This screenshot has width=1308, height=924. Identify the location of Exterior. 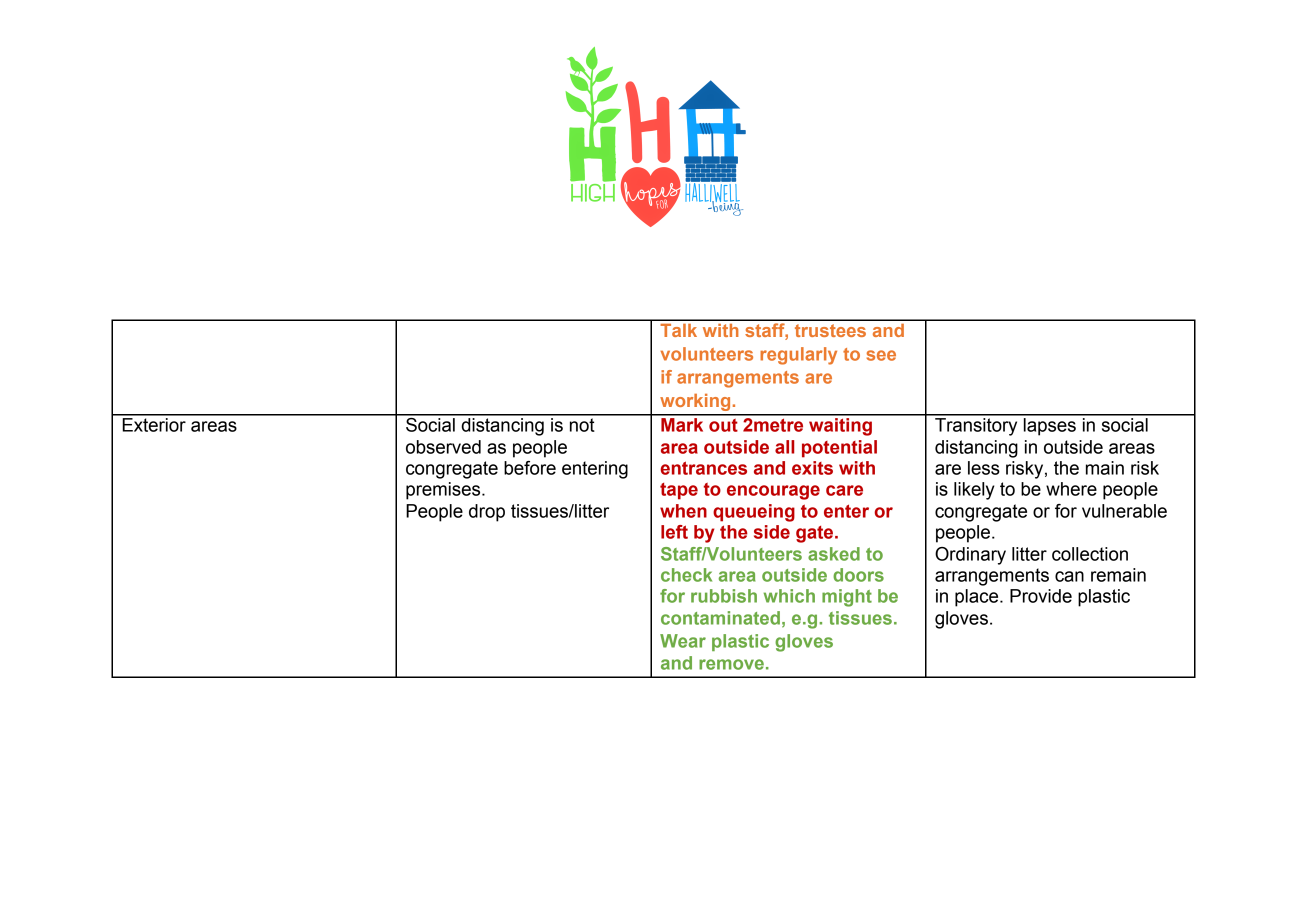
(154, 423).
